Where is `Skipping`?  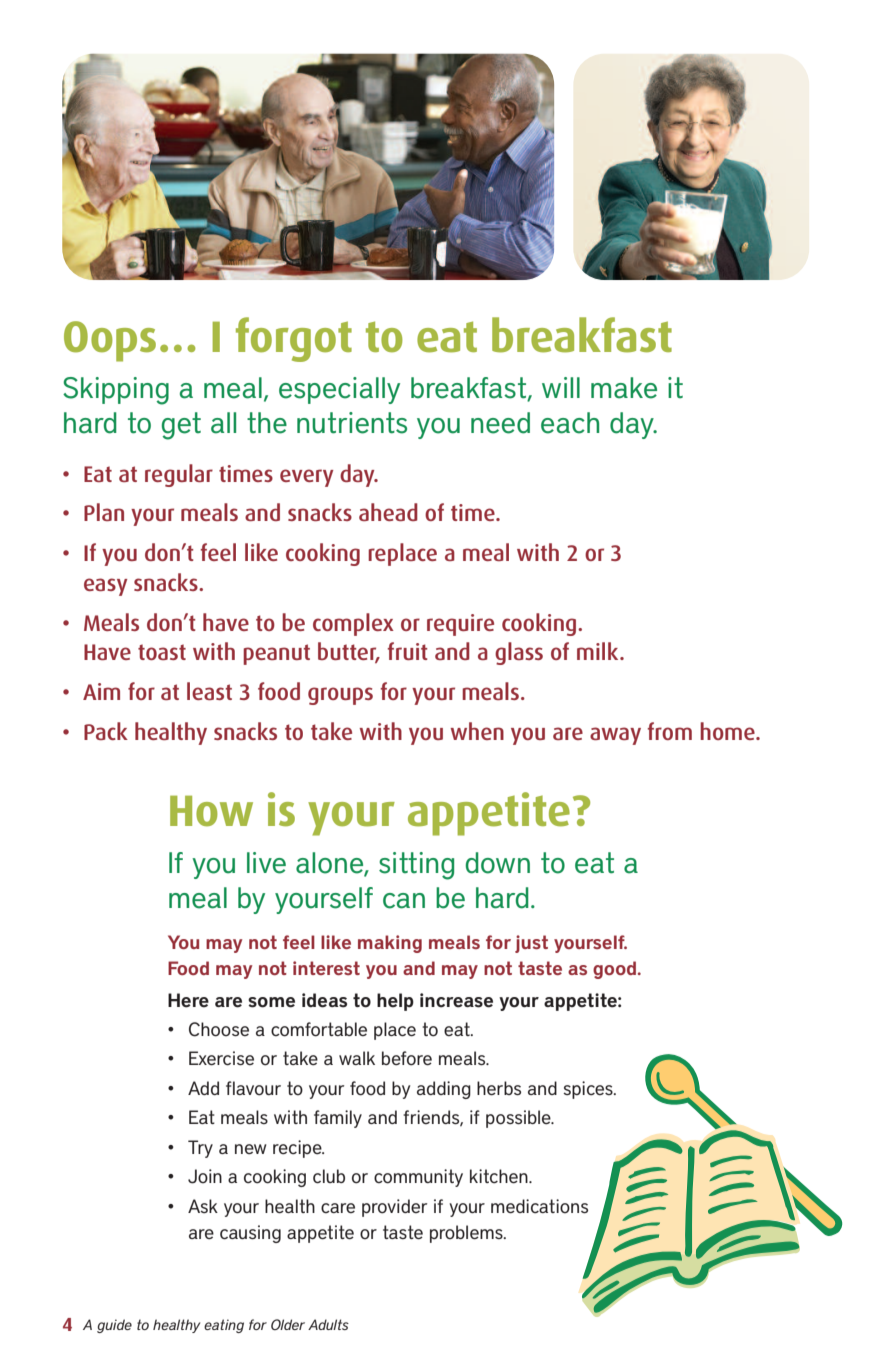 Skipping is located at coordinates (116, 391).
